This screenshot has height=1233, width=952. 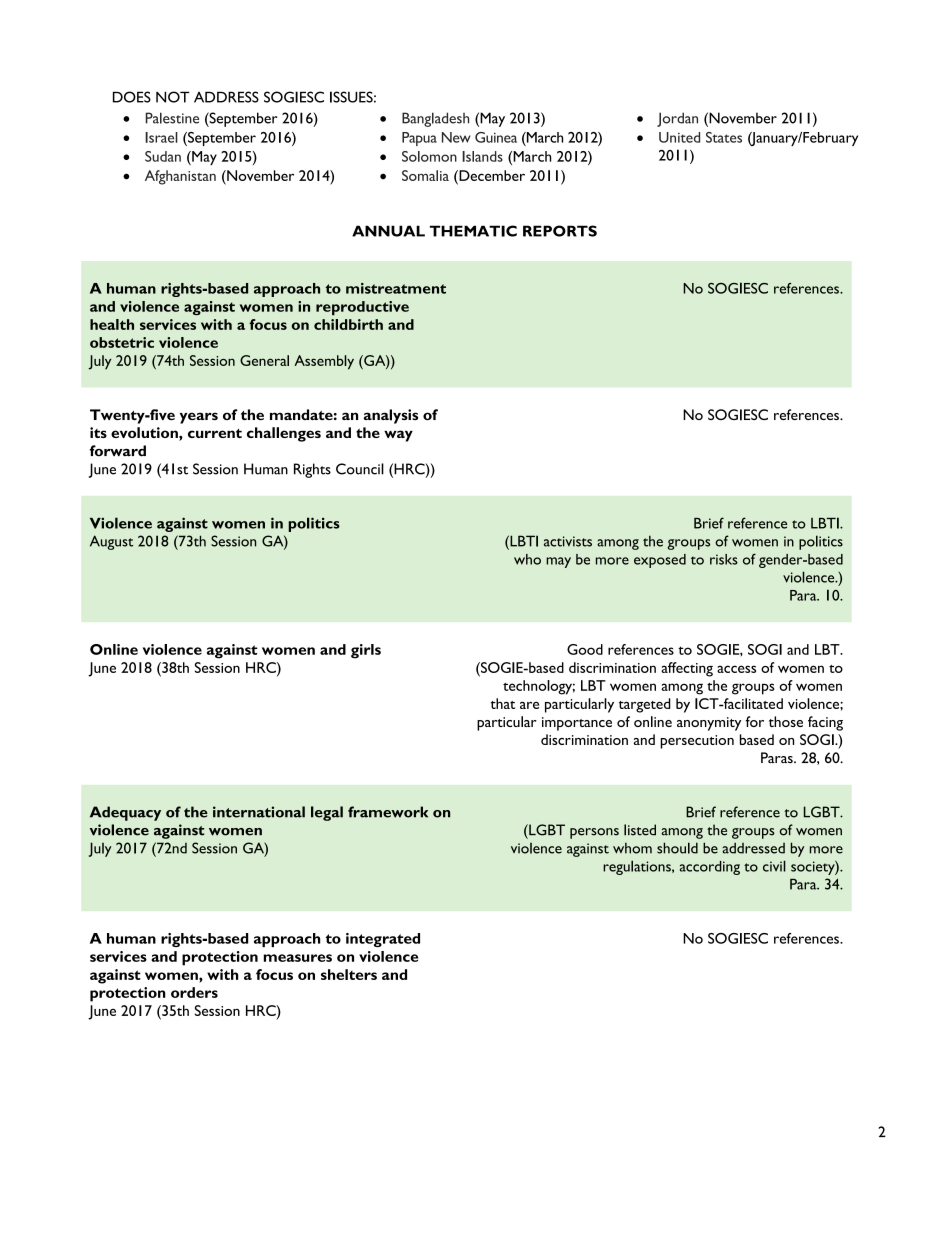 What do you see at coordinates (456, 137) in the screenshot?
I see `New` at bounding box center [456, 137].
